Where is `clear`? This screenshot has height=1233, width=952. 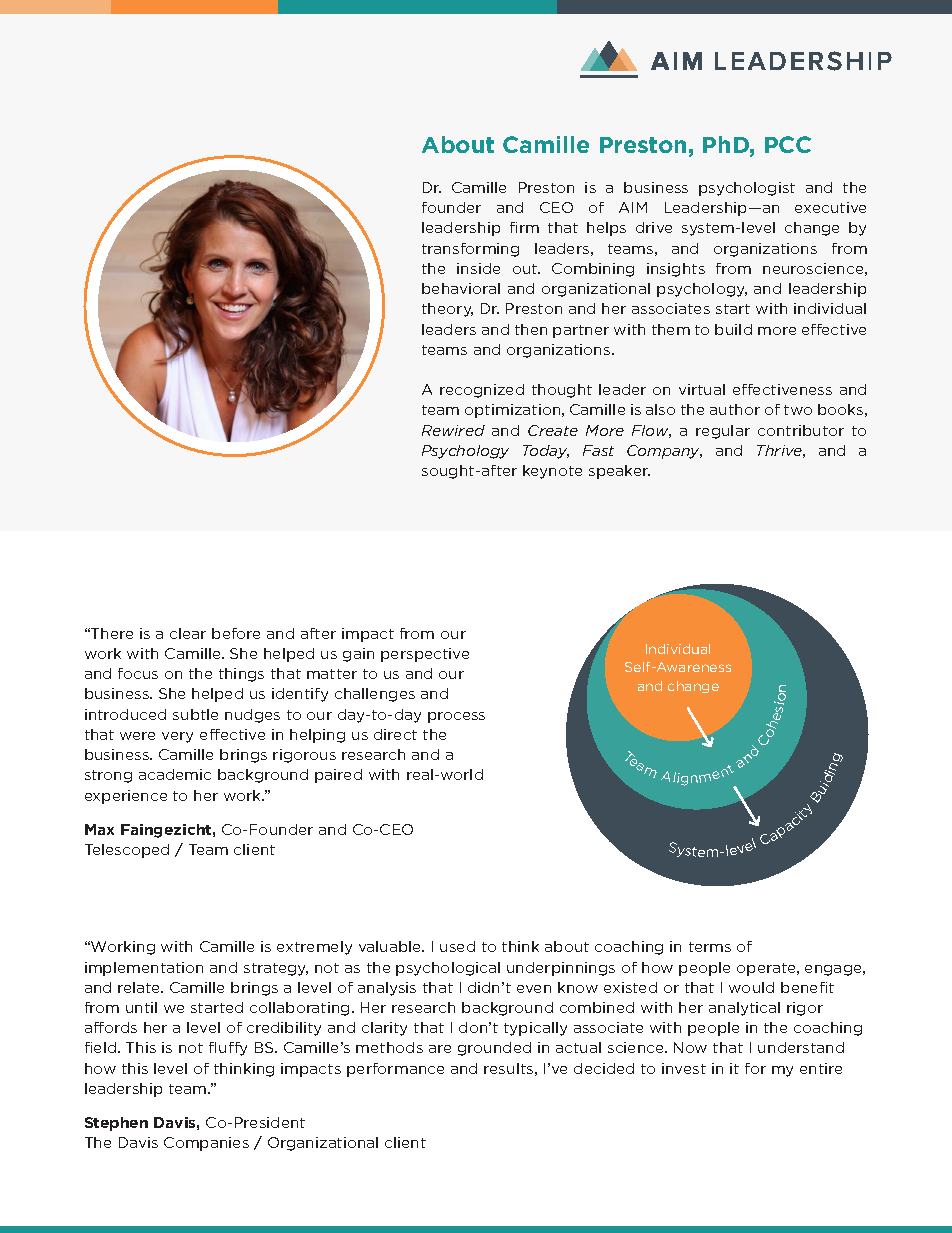 clear is located at coordinates (188, 633).
